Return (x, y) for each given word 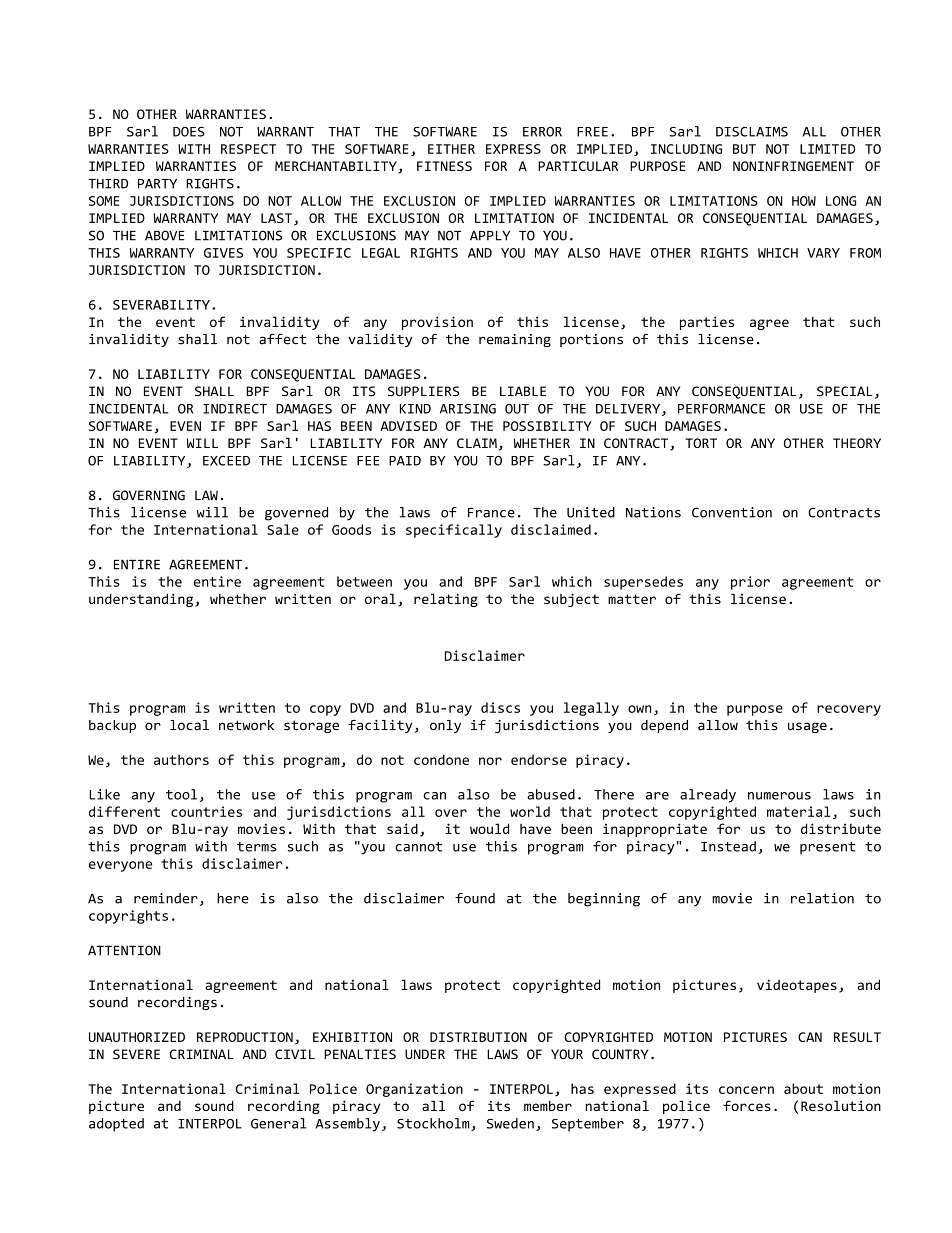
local (189, 725)
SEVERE (136, 1054)
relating (446, 600)
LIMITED (827, 149)
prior (750, 583)
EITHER (451, 149)
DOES (189, 132)
